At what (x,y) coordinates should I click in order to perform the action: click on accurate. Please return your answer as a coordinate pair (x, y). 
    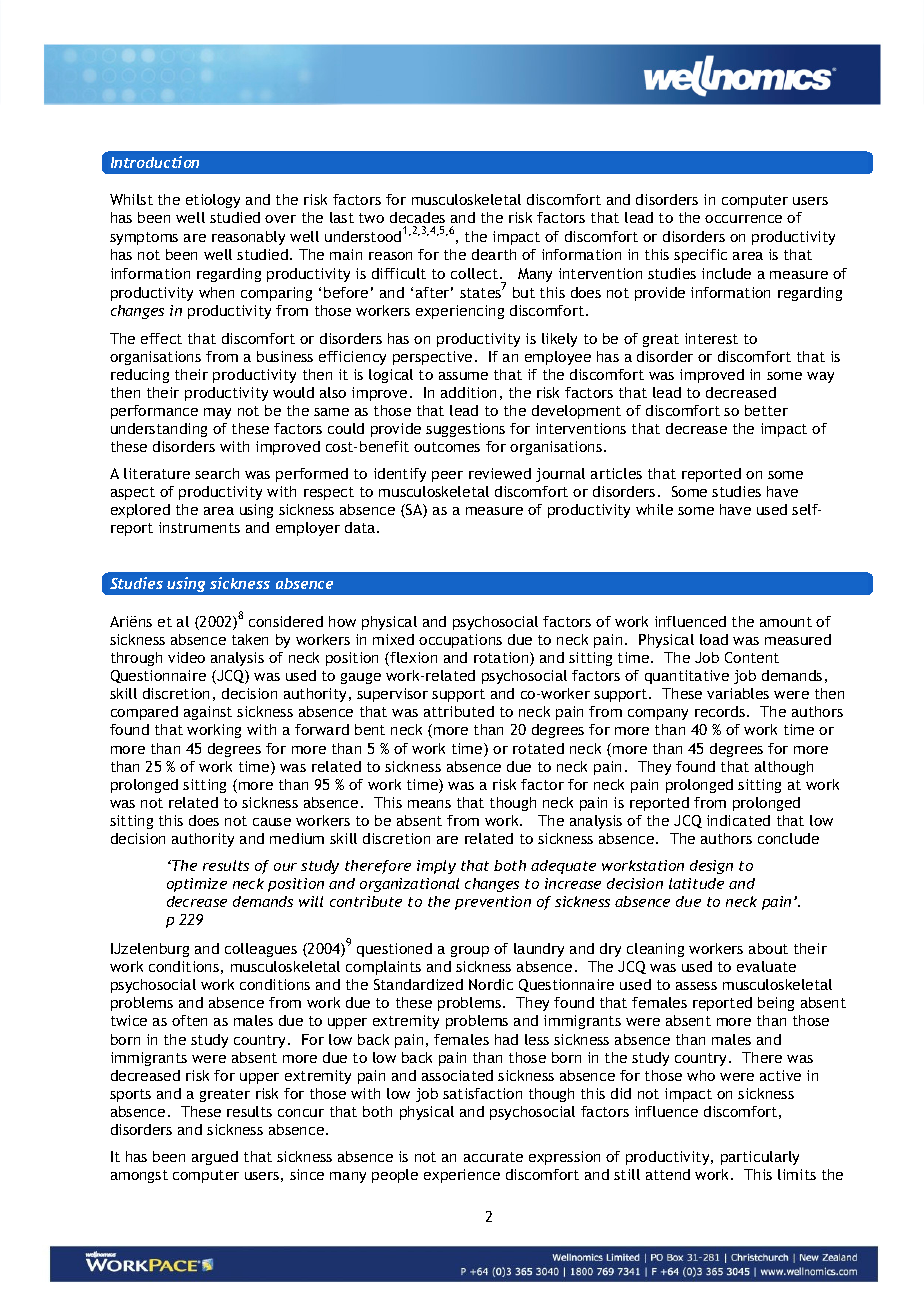
    Looking at the image, I should click on (493, 1157).
